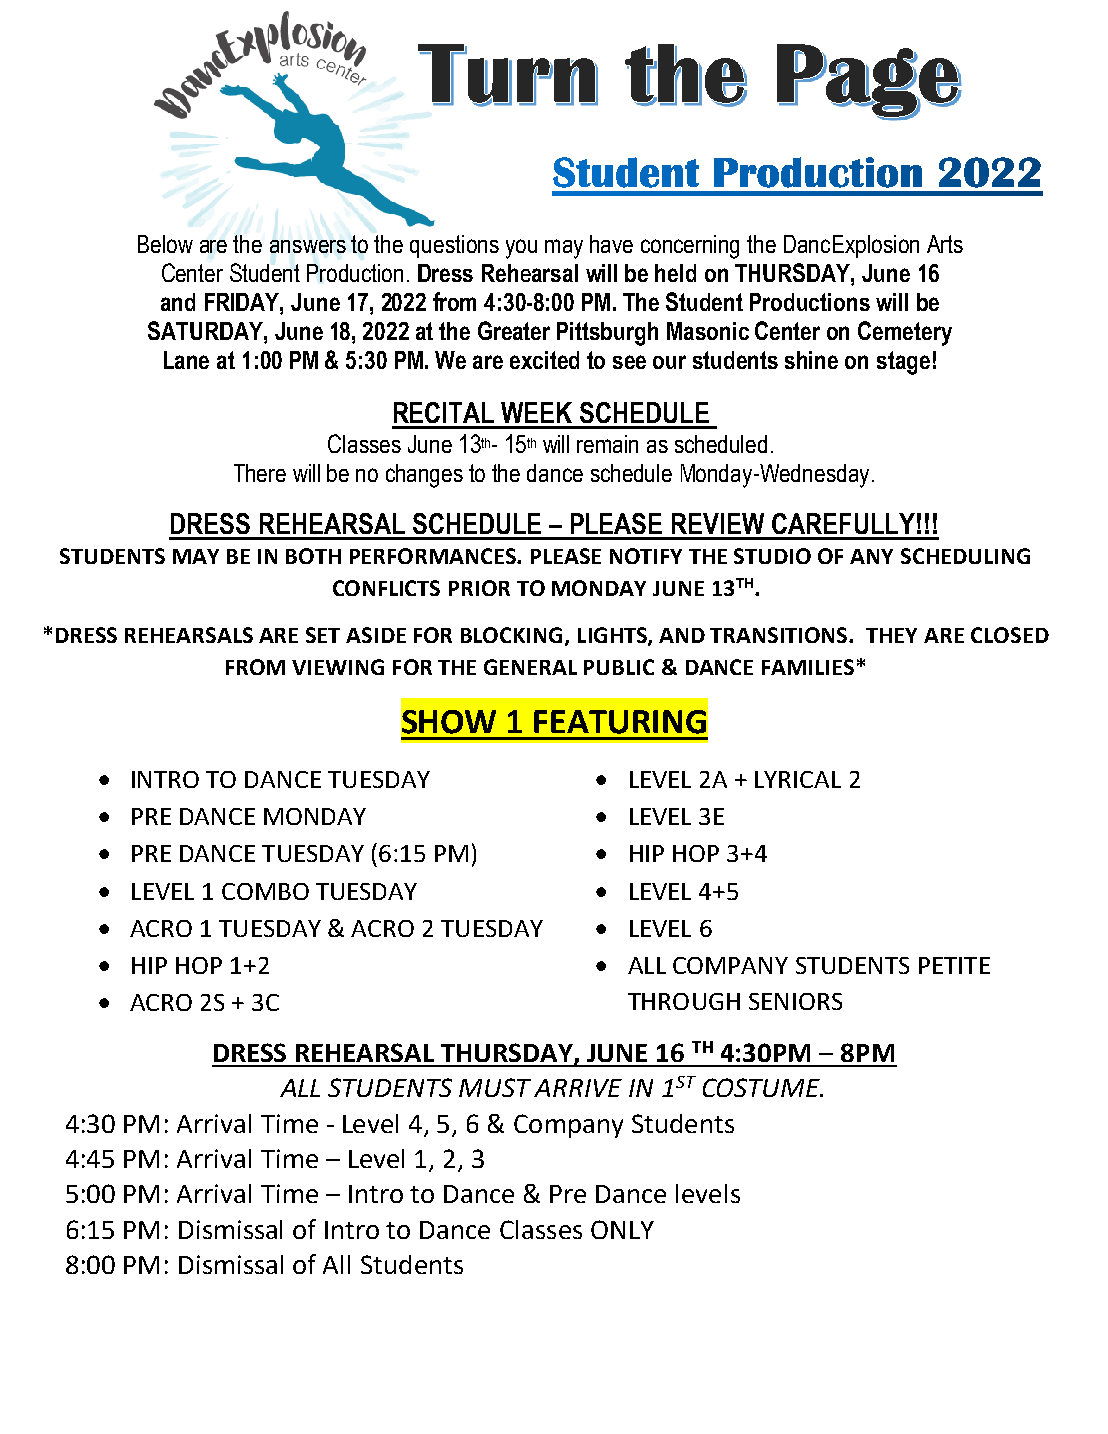 The height and width of the screenshot is (1434, 1108). Describe the element at coordinates (684, 1001) in the screenshot. I see `THROUGH` at that location.
